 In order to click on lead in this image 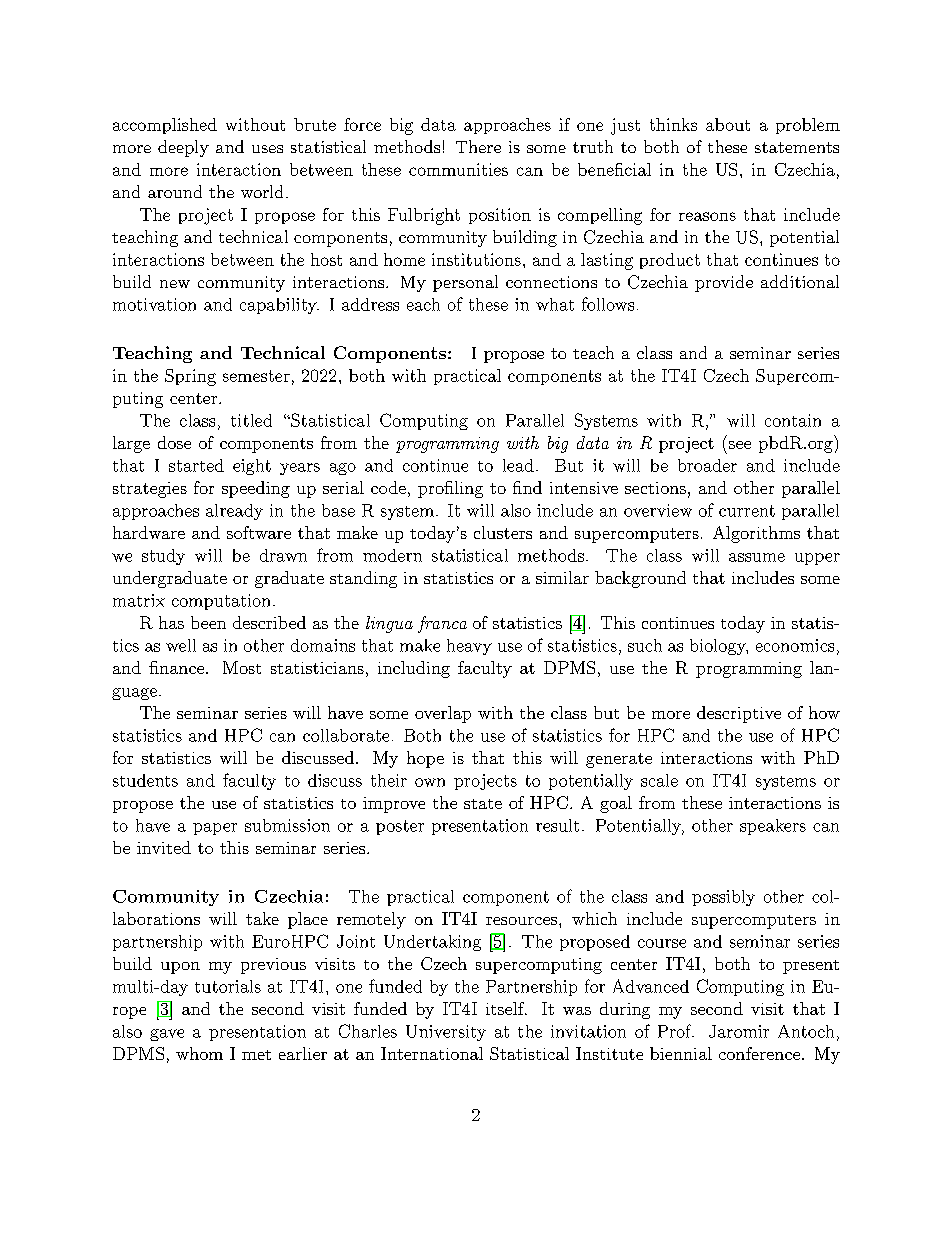, I will do `click(518, 465)`.
